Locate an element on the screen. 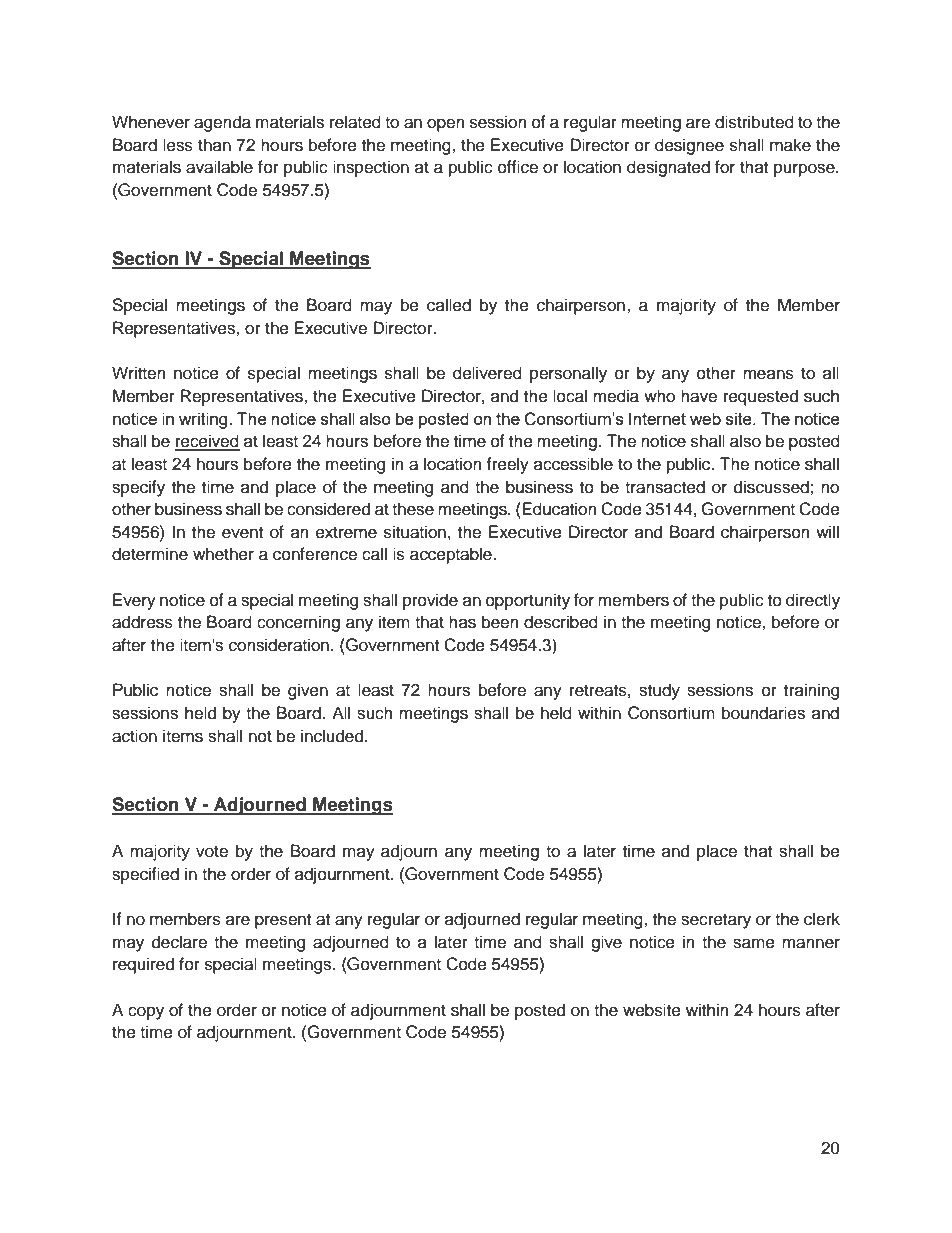  requested is located at coordinates (761, 397).
